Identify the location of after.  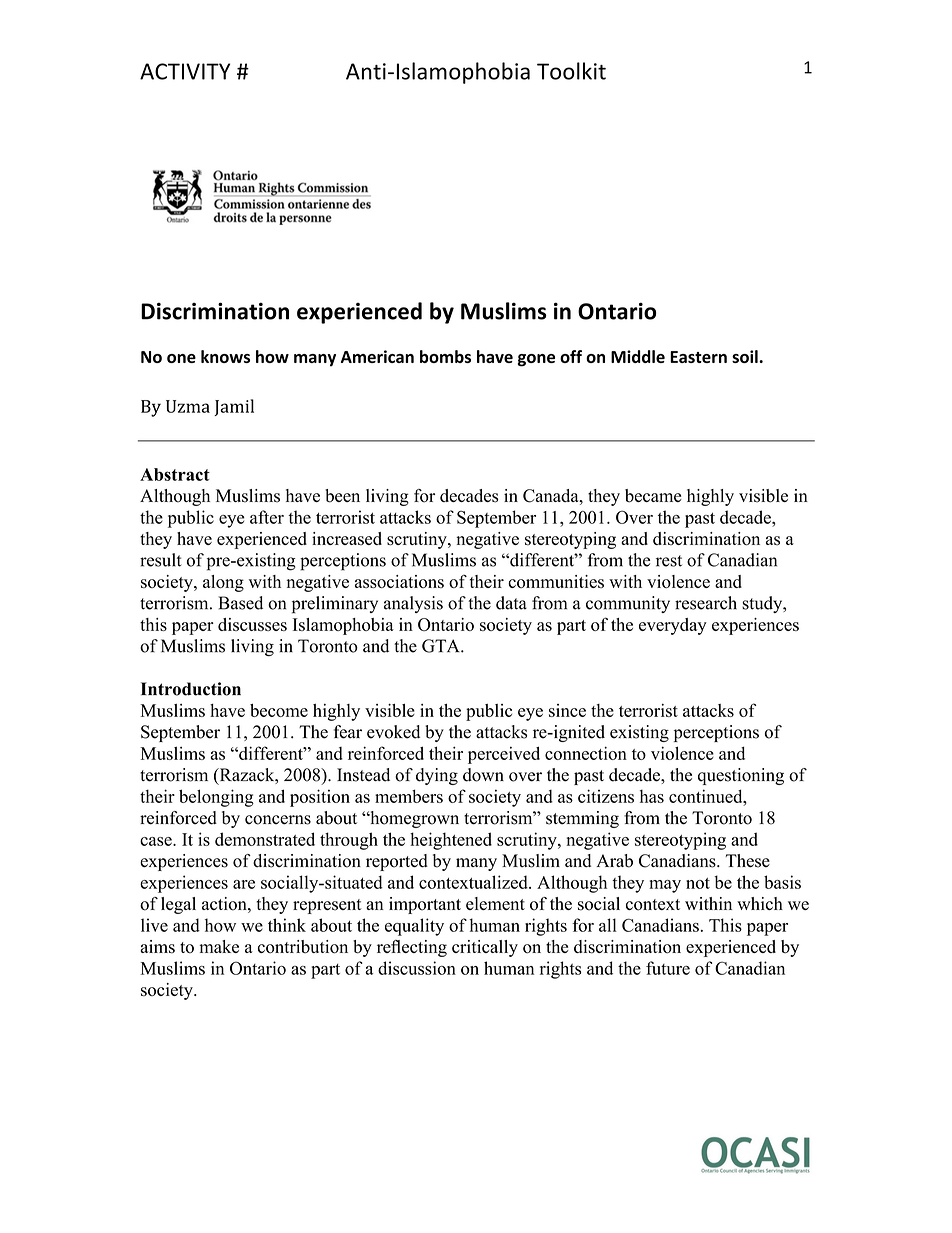
(267, 517).
